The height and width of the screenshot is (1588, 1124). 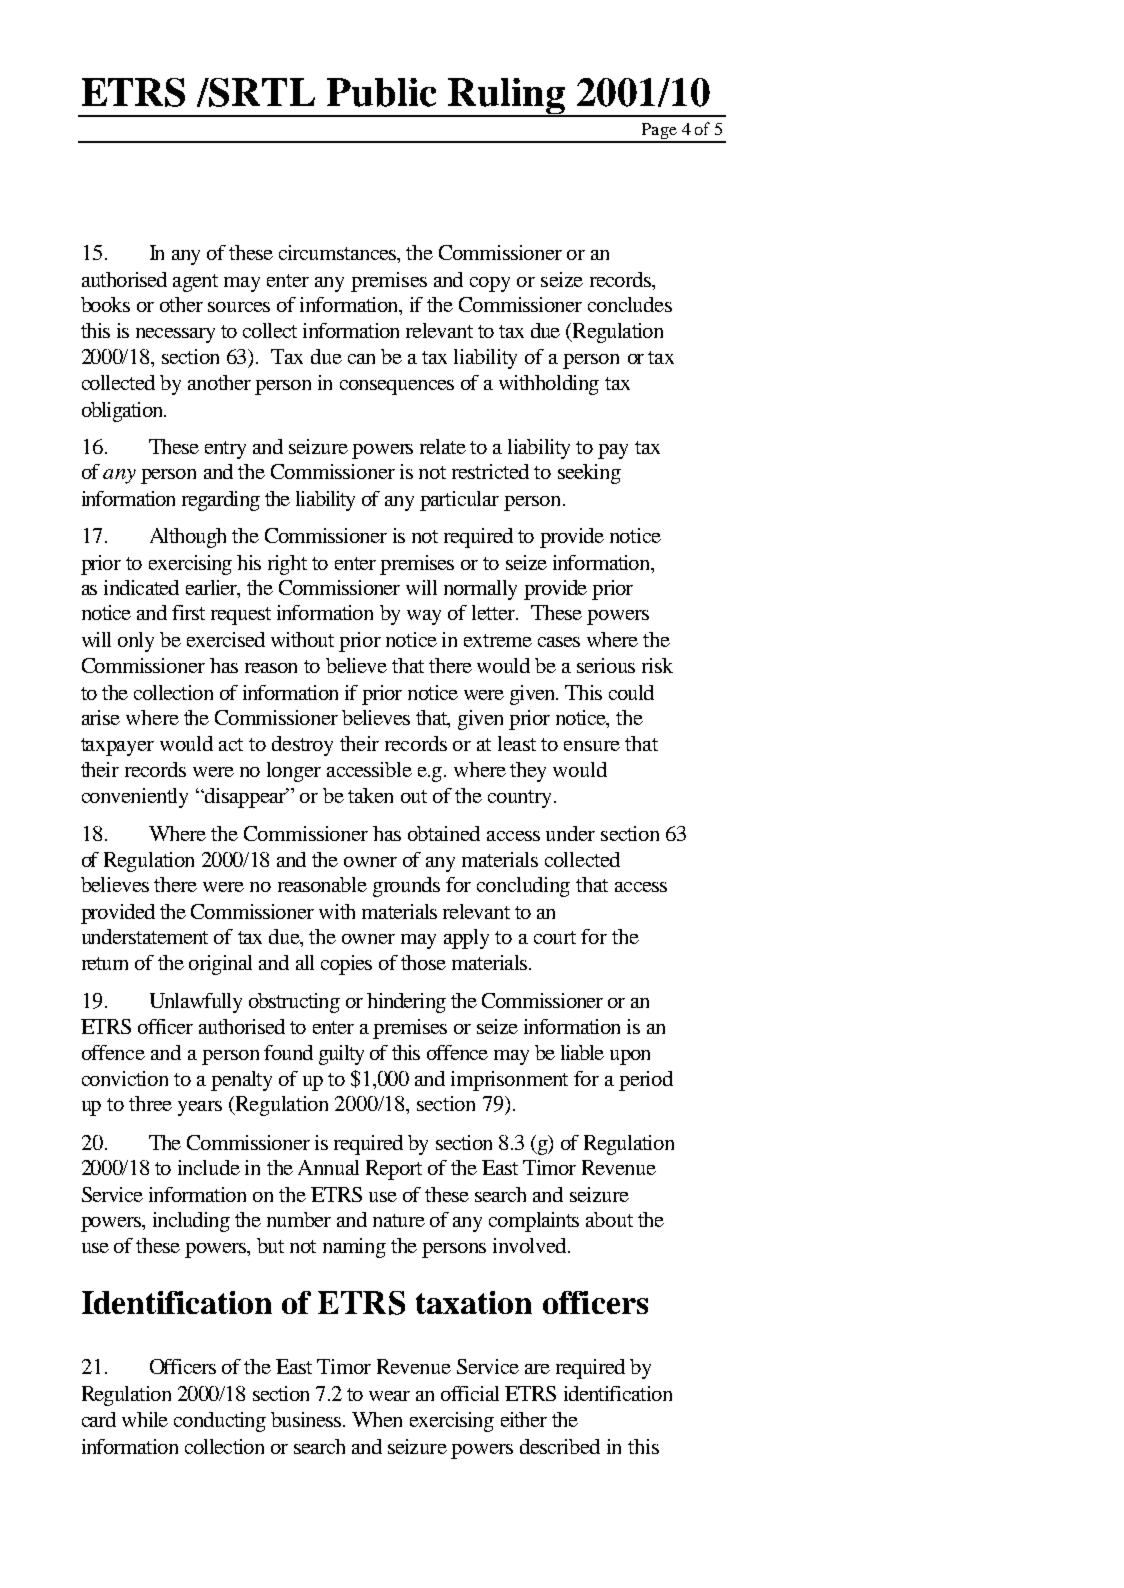 I want to click on while, so click(x=145, y=1419).
